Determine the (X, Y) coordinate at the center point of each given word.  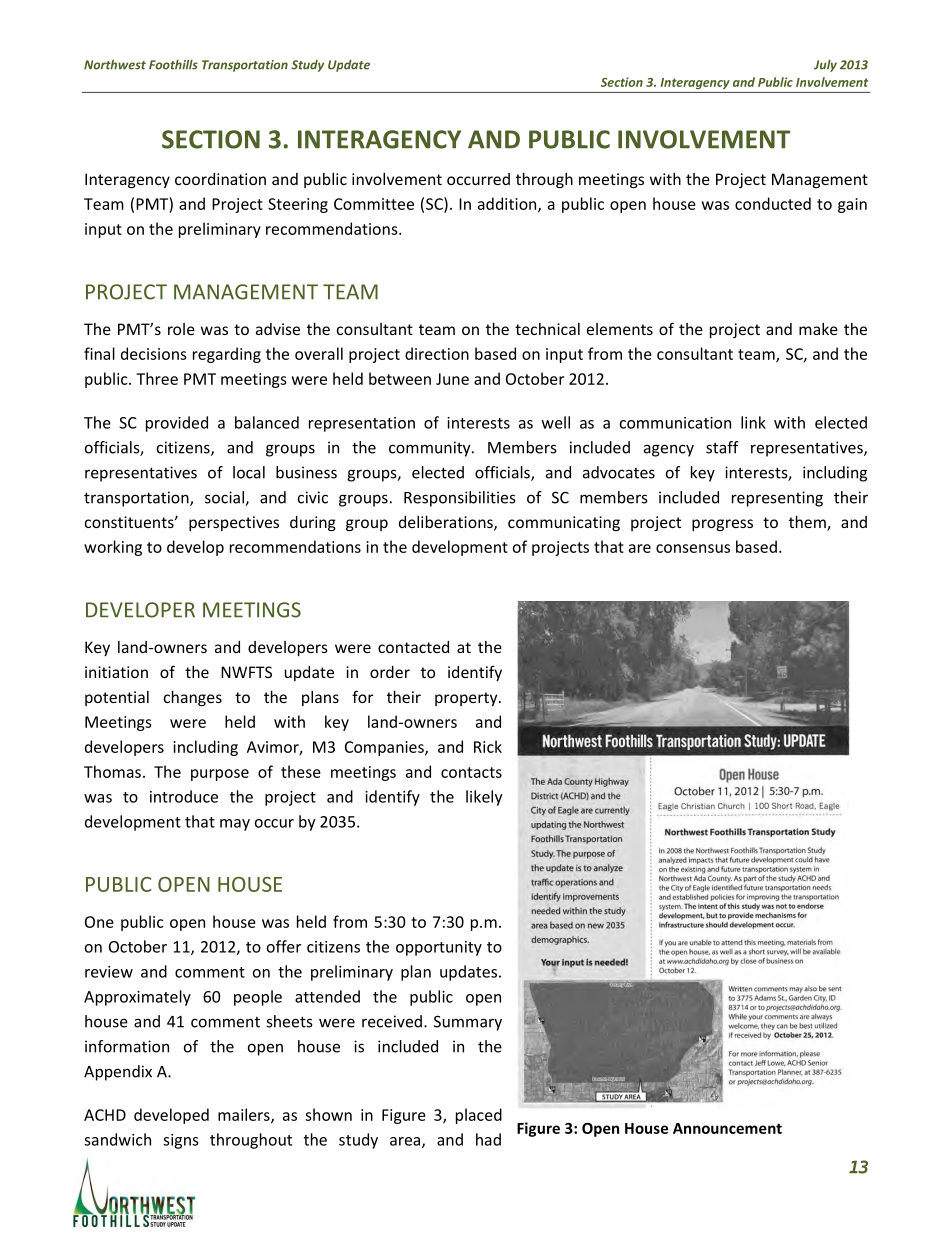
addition (508, 204)
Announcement (727, 1128)
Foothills (173, 65)
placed (479, 1116)
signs (181, 1141)
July (825, 66)
